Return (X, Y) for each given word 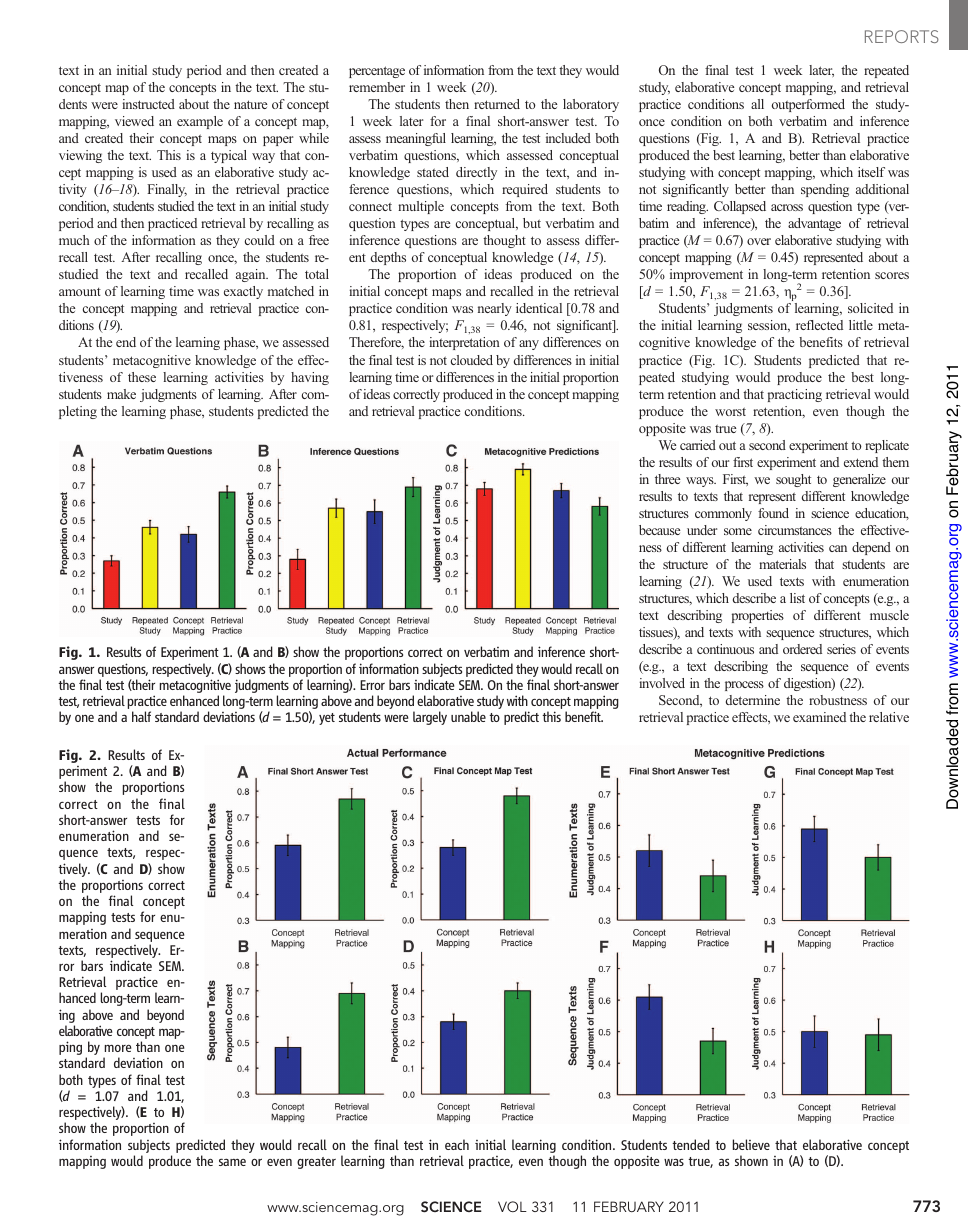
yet (327, 719)
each (457, 1144)
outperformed (808, 105)
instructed (148, 104)
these (142, 377)
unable (468, 716)
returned (497, 104)
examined (819, 717)
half (141, 716)
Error (372, 685)
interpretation (464, 343)
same (232, 1162)
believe (751, 1144)
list (797, 598)
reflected (819, 325)
